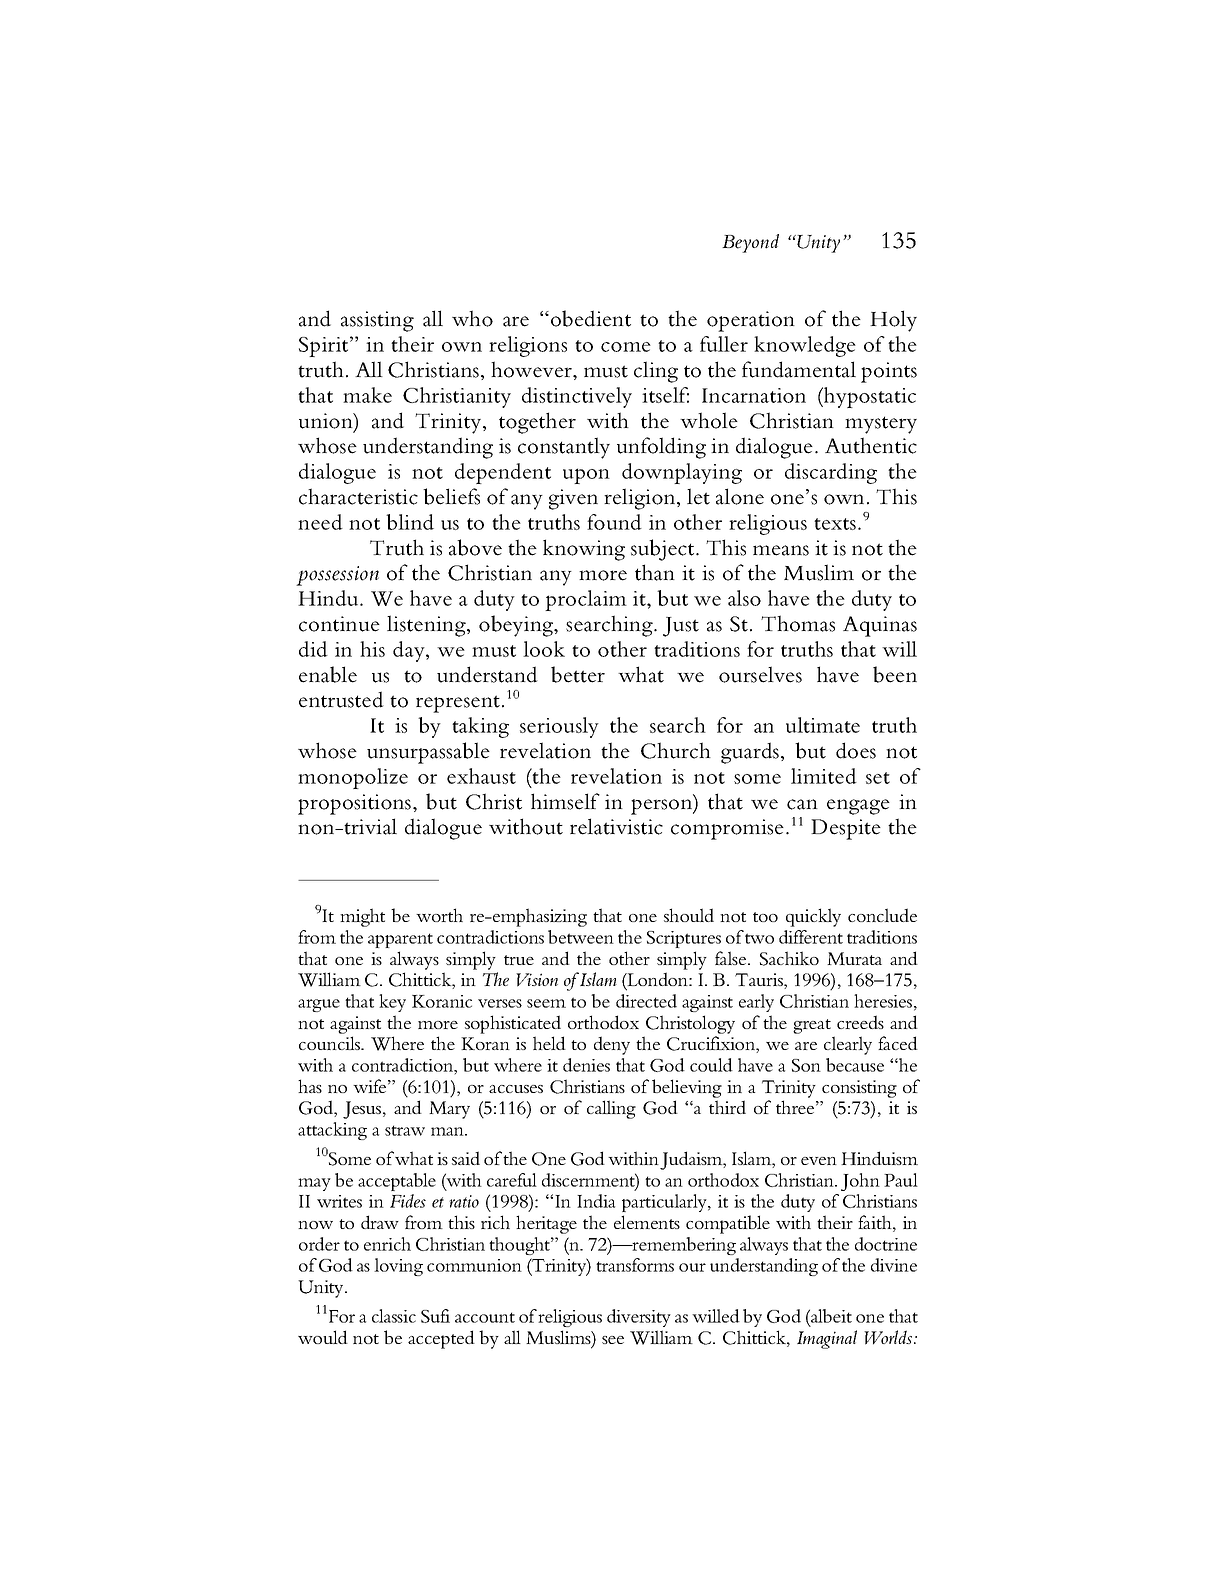 The image size is (1216, 1574). I want to click on propositions, so click(356, 804).
